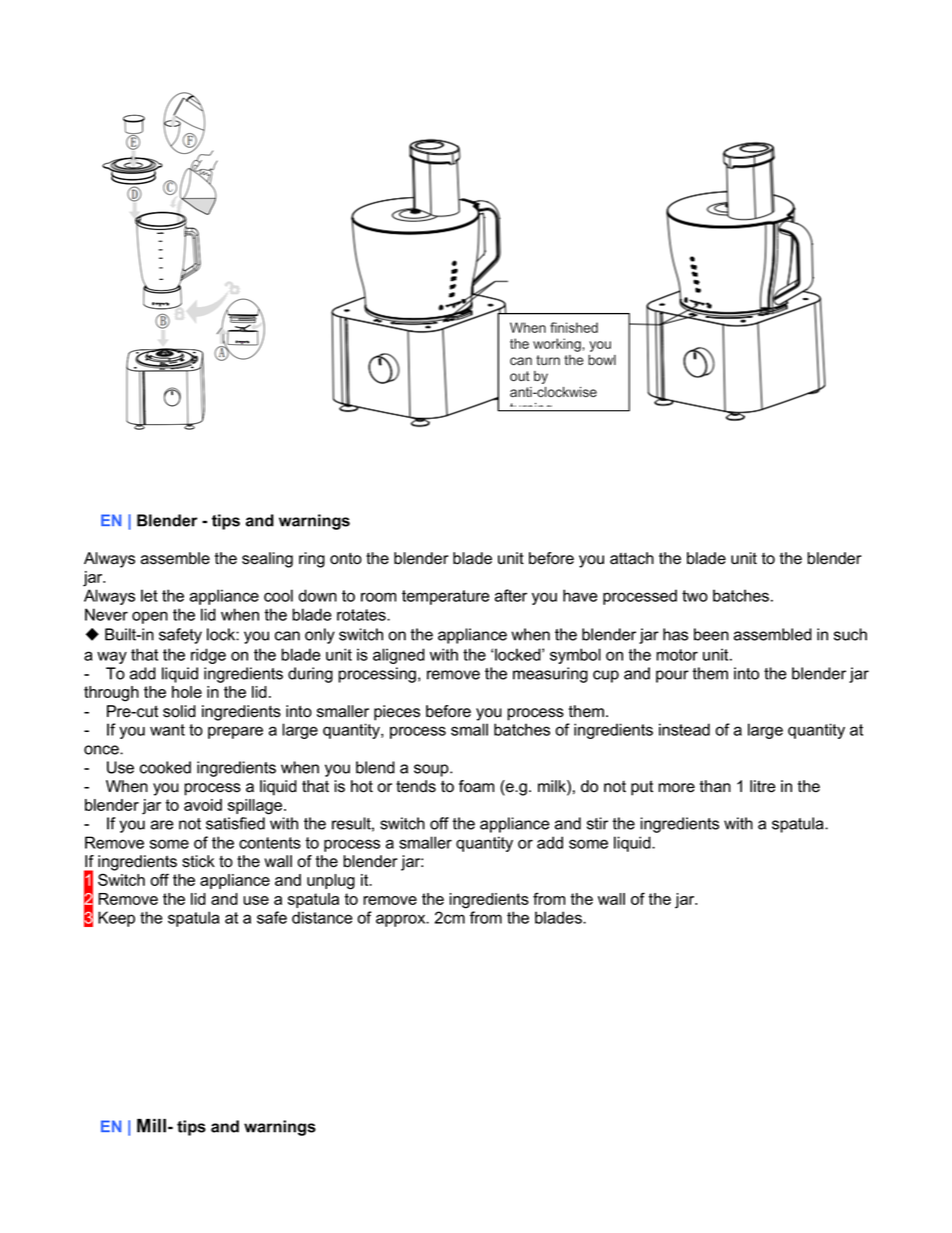 This screenshot has width=952, height=1233. I want to click on attach, so click(632, 558).
